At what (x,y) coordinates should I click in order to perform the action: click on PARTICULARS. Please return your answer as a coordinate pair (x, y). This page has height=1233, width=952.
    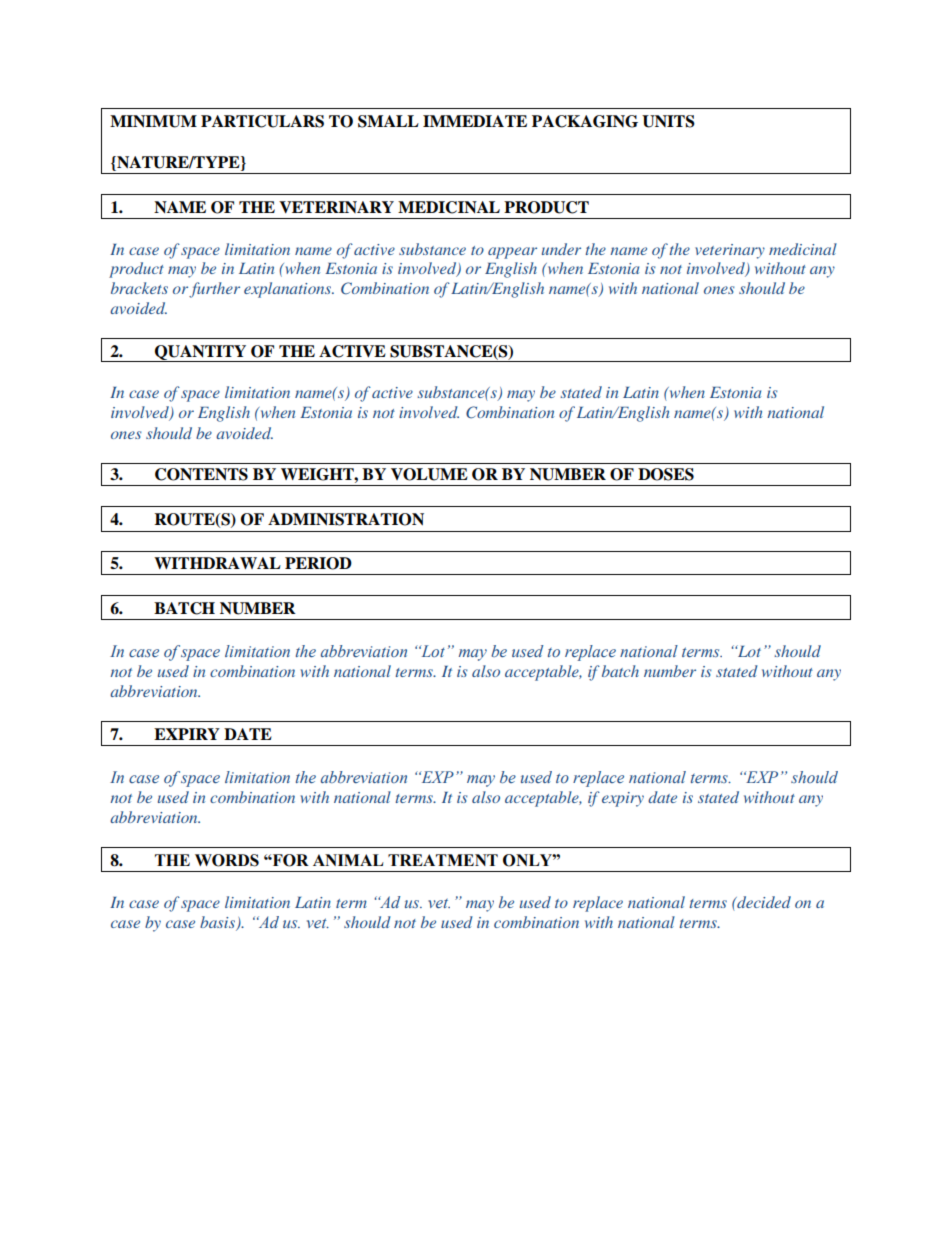
    Looking at the image, I should click on (262, 121).
